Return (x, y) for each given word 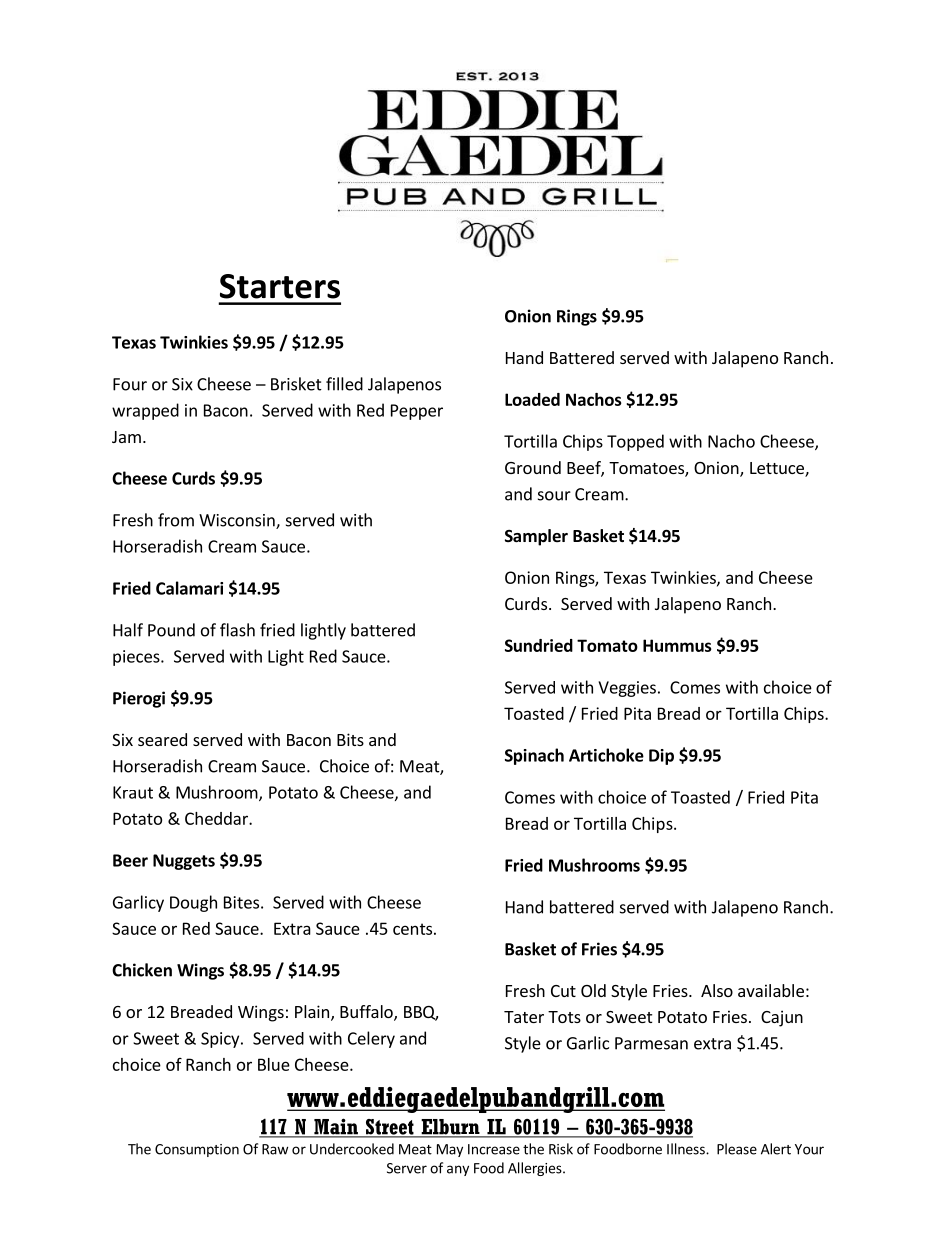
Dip (661, 757)
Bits (350, 739)
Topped (635, 442)
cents (412, 929)
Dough (193, 903)
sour (554, 496)
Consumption (197, 1150)
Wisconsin (238, 521)
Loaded (532, 399)
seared (162, 739)
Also (717, 990)
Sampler (536, 537)
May (450, 1150)
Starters (280, 286)
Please (737, 1149)
